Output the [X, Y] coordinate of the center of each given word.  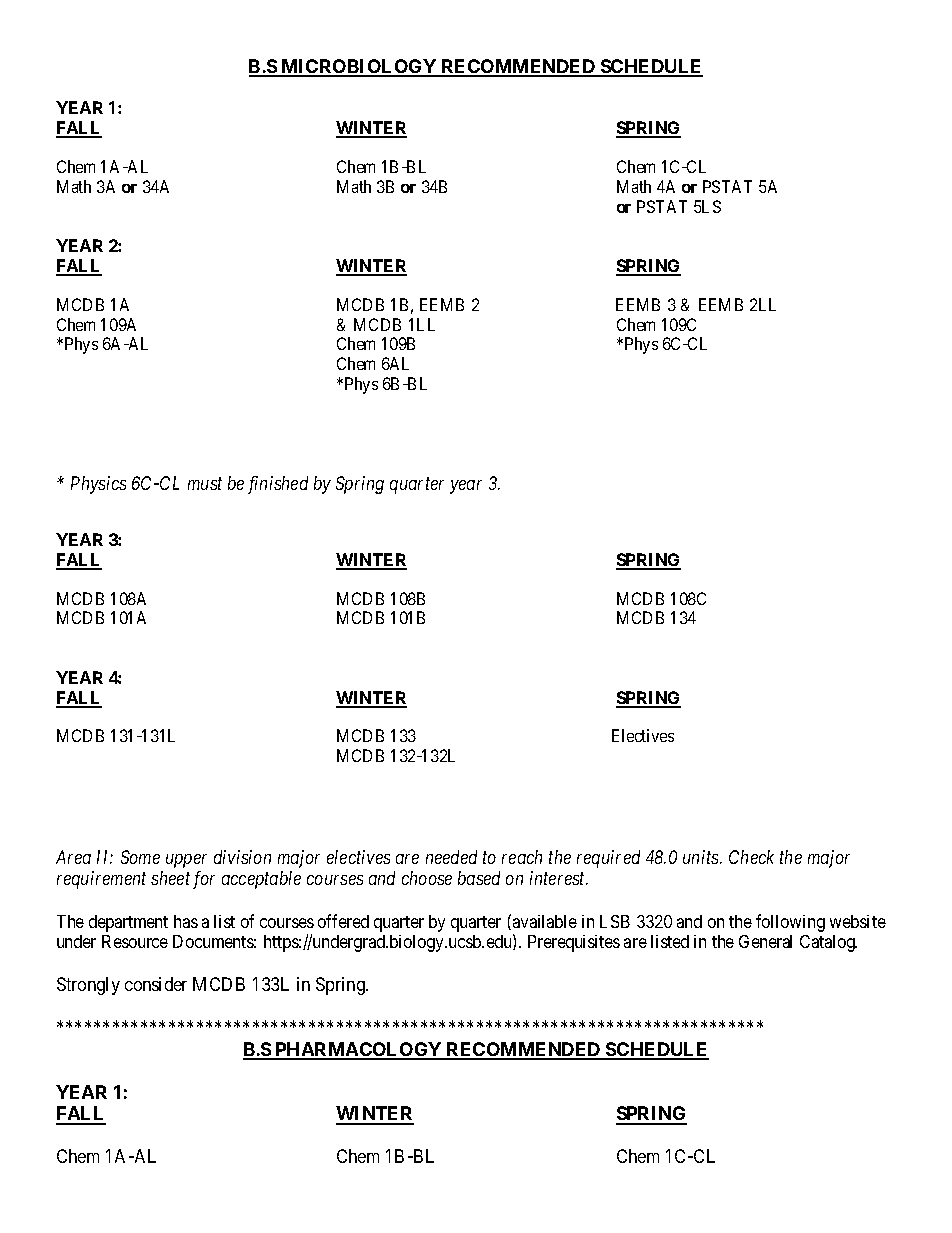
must [205, 483]
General [765, 941]
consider [156, 984]
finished [278, 485]
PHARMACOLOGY [358, 1050]
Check [751, 857]
